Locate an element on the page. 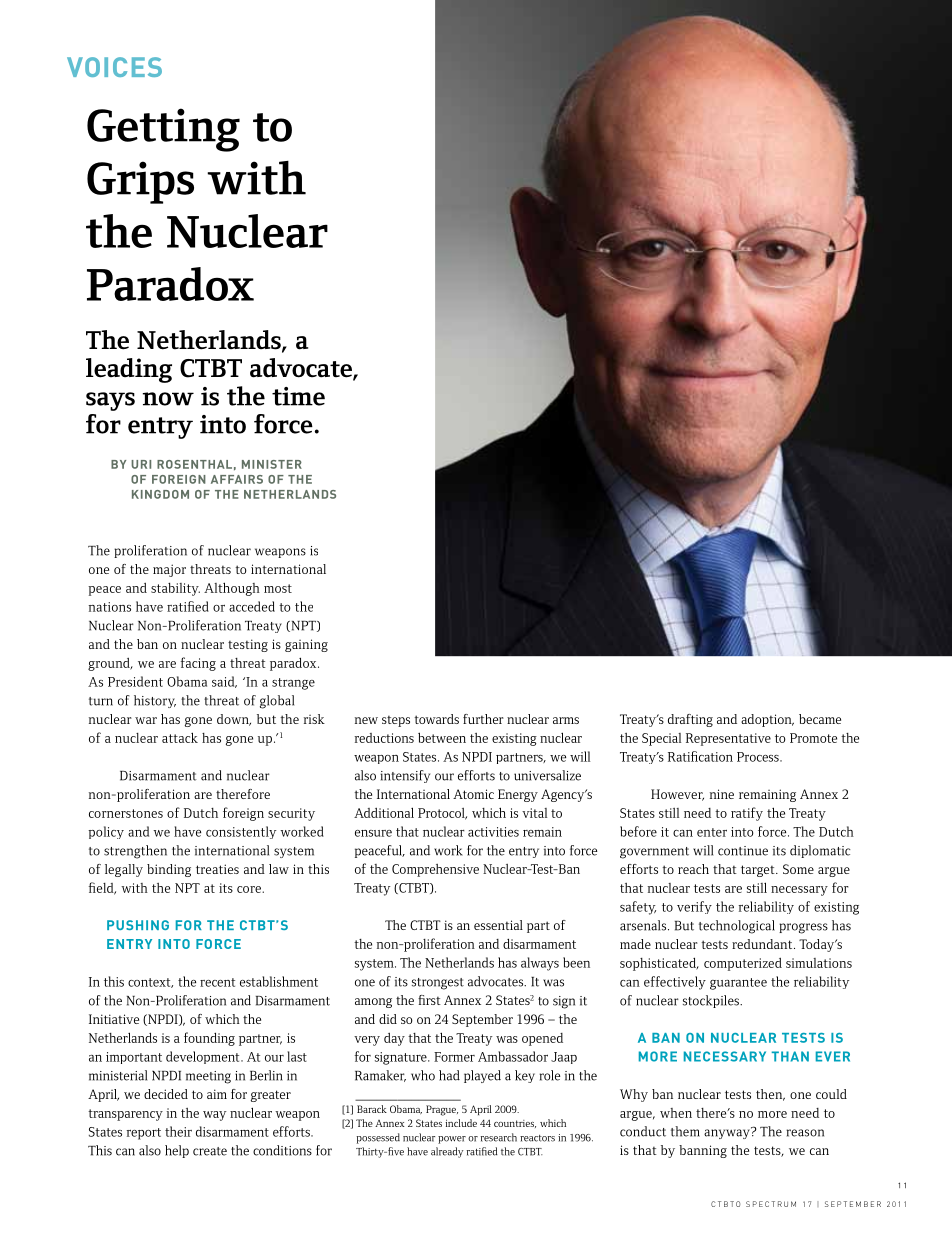  adoption is located at coordinates (767, 720).
